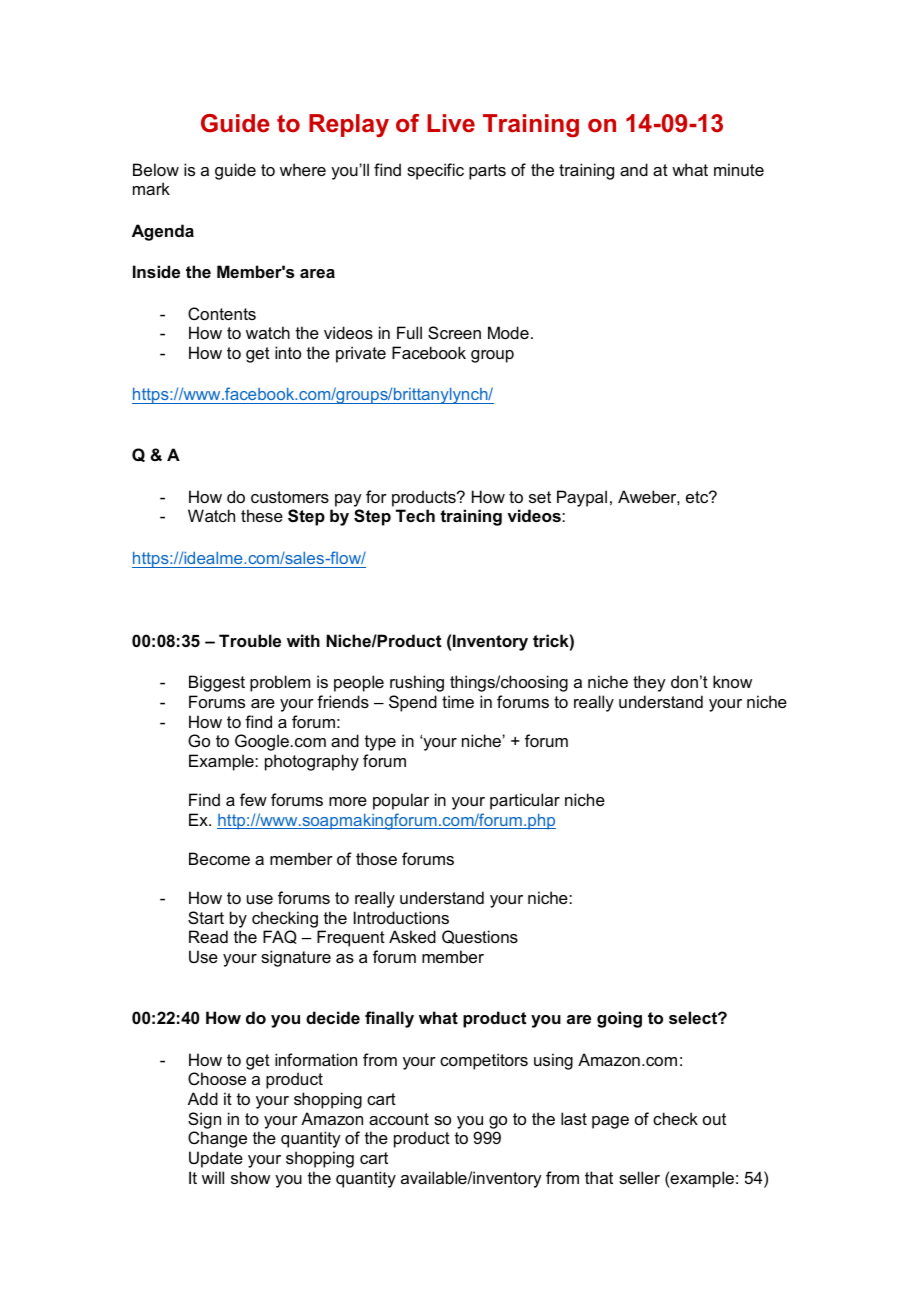 The image size is (924, 1308). What do you see at coordinates (619, 1019) in the screenshot?
I see `going` at bounding box center [619, 1019].
